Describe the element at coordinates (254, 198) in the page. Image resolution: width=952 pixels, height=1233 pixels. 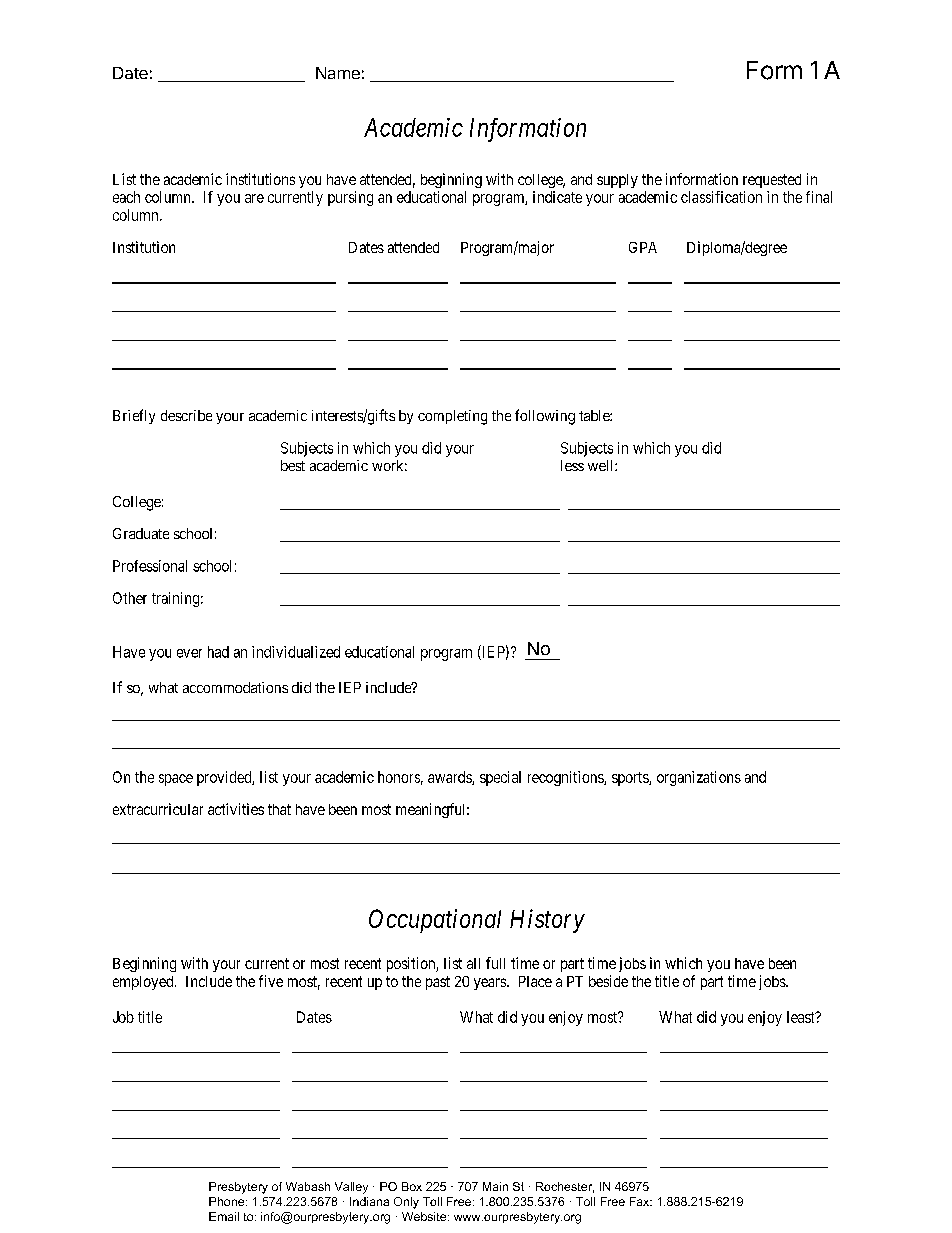
I see `are` at that location.
